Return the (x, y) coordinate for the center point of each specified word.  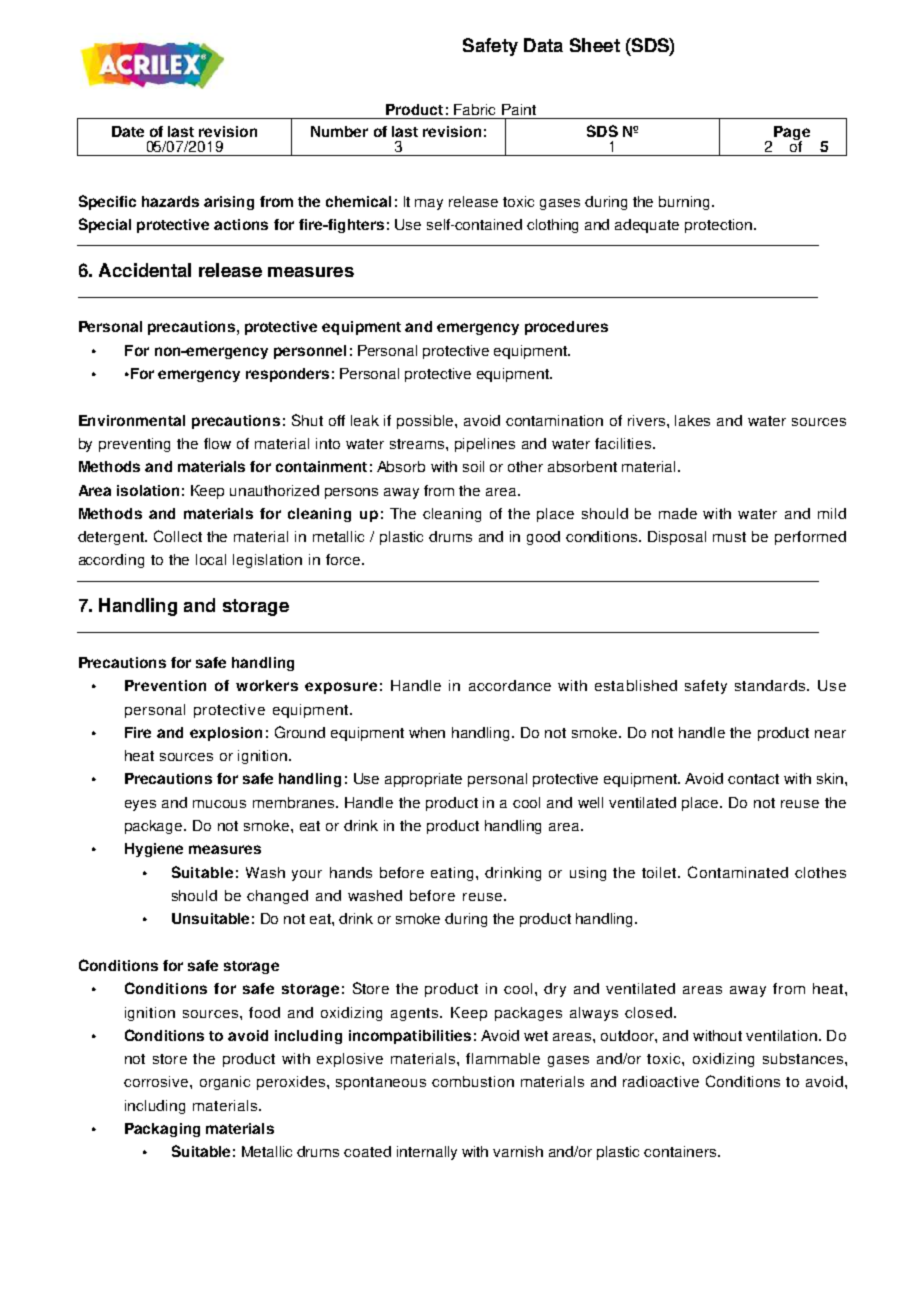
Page (792, 134)
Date (128, 131)
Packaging (162, 1130)
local (211, 559)
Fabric (474, 109)
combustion (473, 1081)
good (543, 538)
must (729, 537)
